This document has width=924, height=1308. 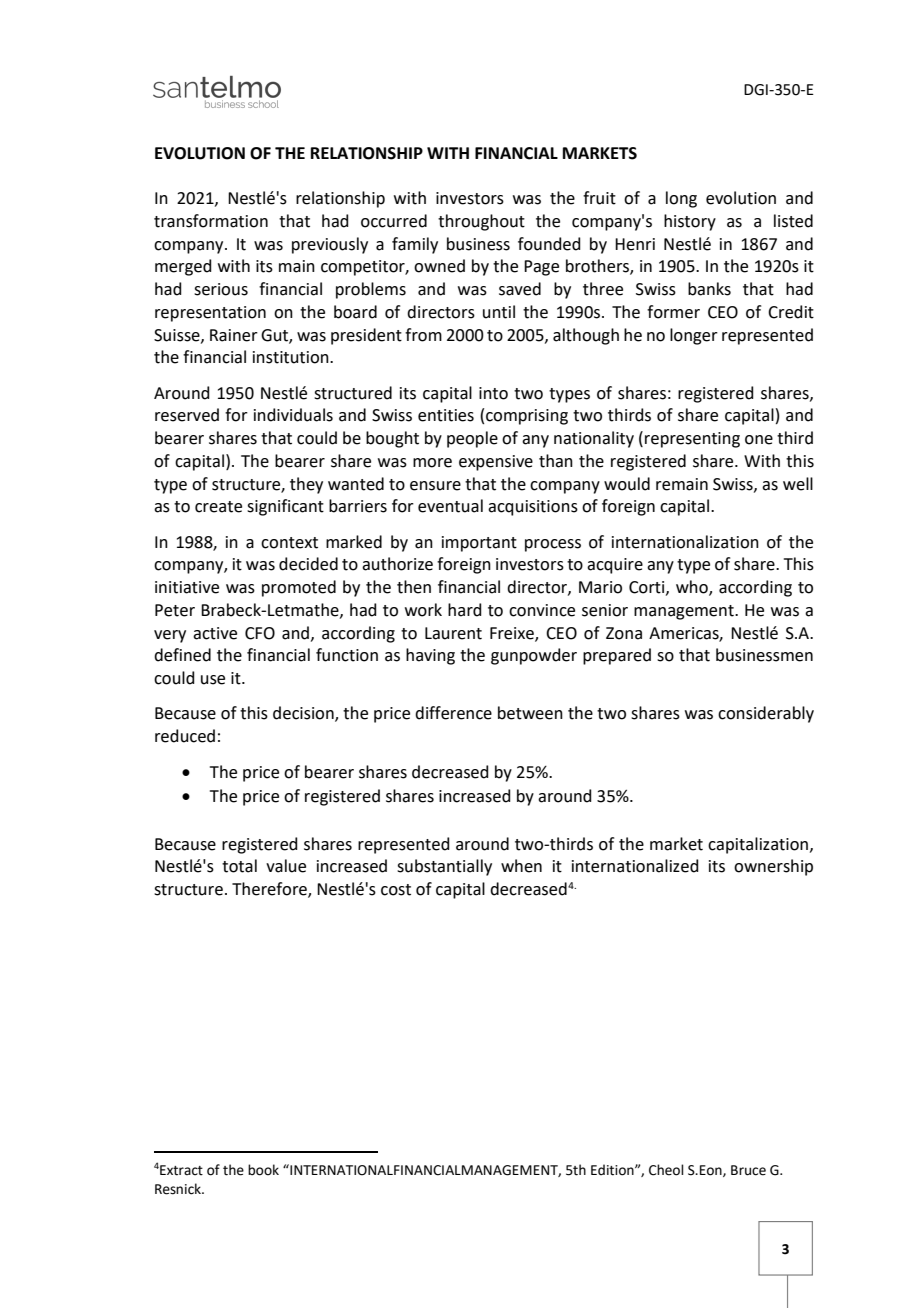 What do you see at coordinates (211, 221) in the document?
I see `transformation` at bounding box center [211, 221].
